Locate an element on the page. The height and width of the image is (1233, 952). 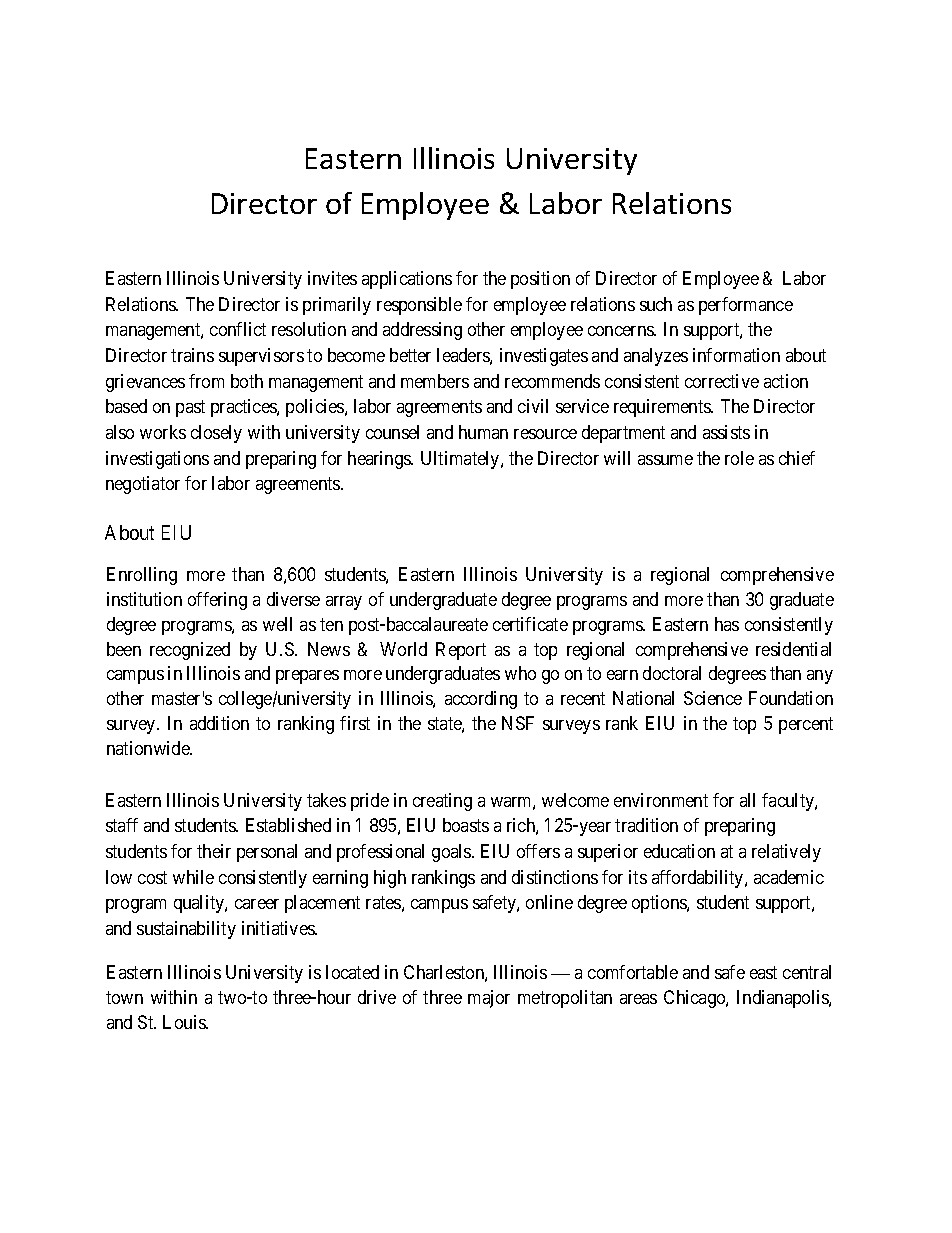
Ultimately is located at coordinates (461, 460).
